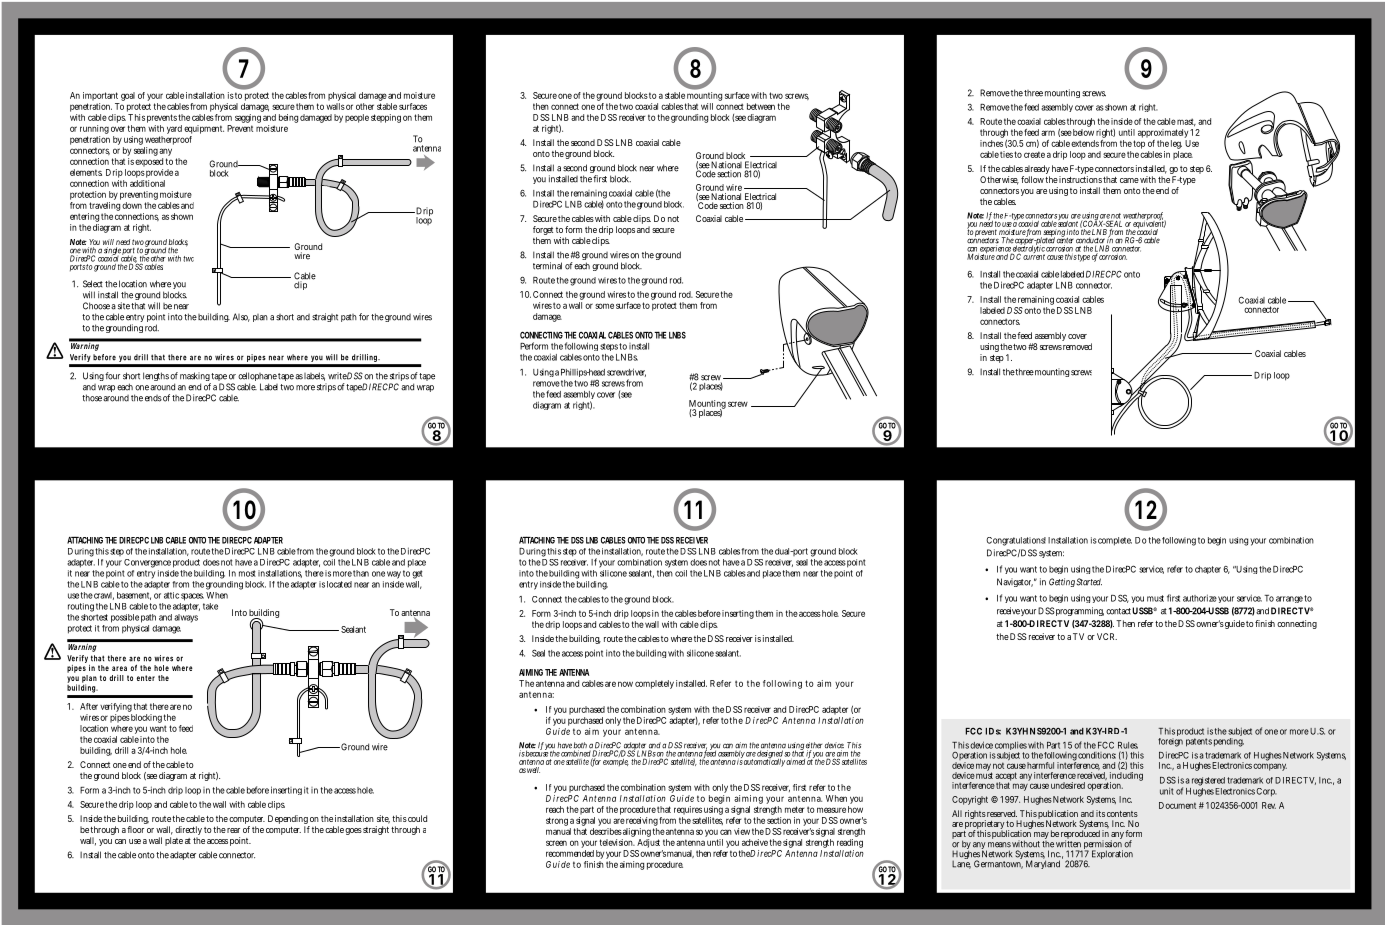  What do you see at coordinates (119, 668) in the image?
I see `area` at bounding box center [119, 668].
